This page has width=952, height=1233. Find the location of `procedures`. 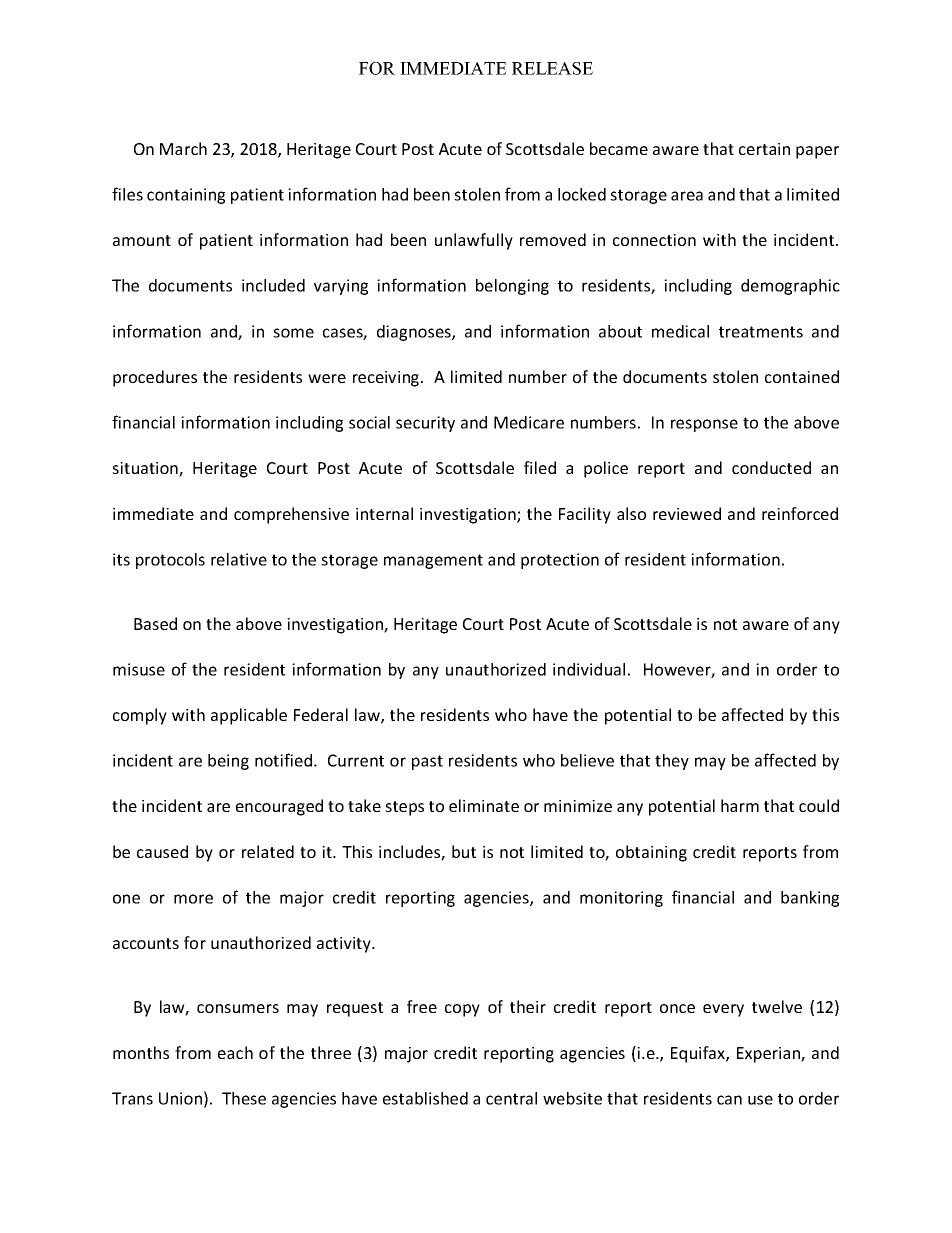

procedures is located at coordinates (155, 378).
